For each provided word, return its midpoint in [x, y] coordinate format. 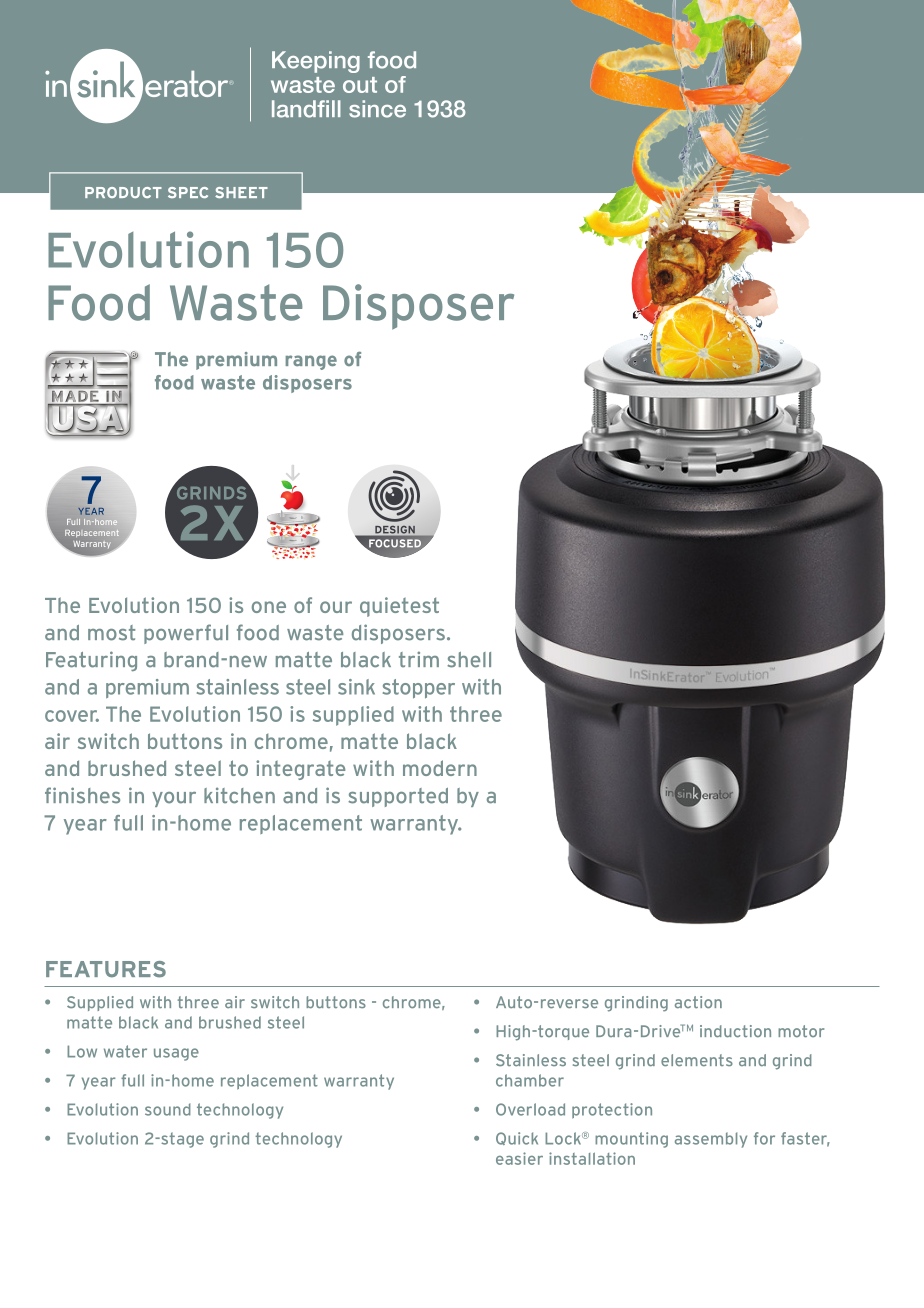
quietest [399, 607]
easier [519, 1158]
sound [168, 1109]
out [360, 85]
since [377, 109]
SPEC [188, 192]
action [698, 1002]
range [311, 362]
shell [469, 660]
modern [440, 768]
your [174, 799]
